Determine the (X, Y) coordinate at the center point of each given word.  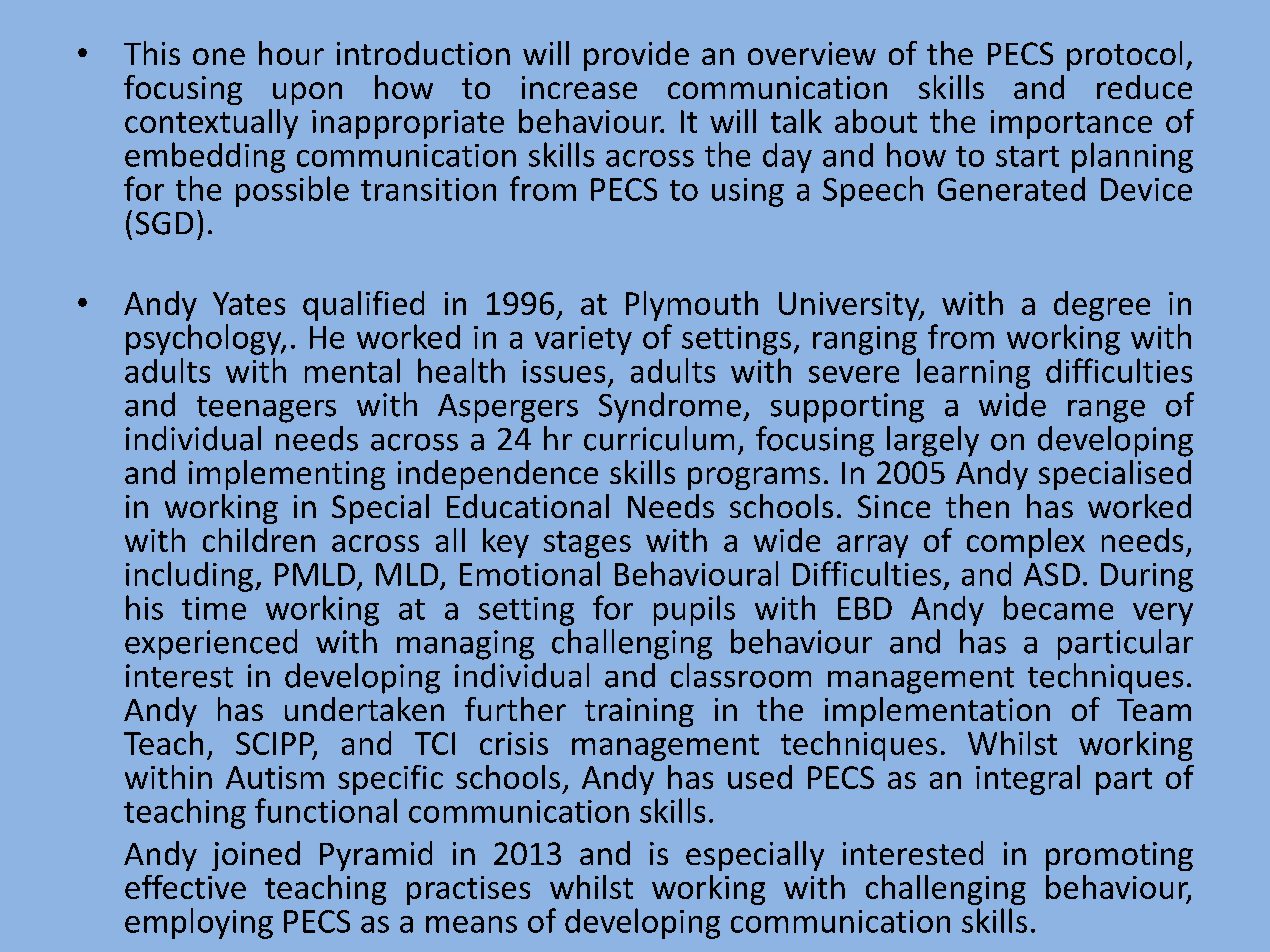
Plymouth (692, 306)
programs (754, 478)
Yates (249, 303)
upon (307, 93)
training (639, 712)
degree (1102, 306)
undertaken (364, 709)
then (977, 506)
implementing (287, 475)
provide (636, 56)
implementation (937, 712)
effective (185, 887)
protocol (1124, 56)
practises (468, 890)
